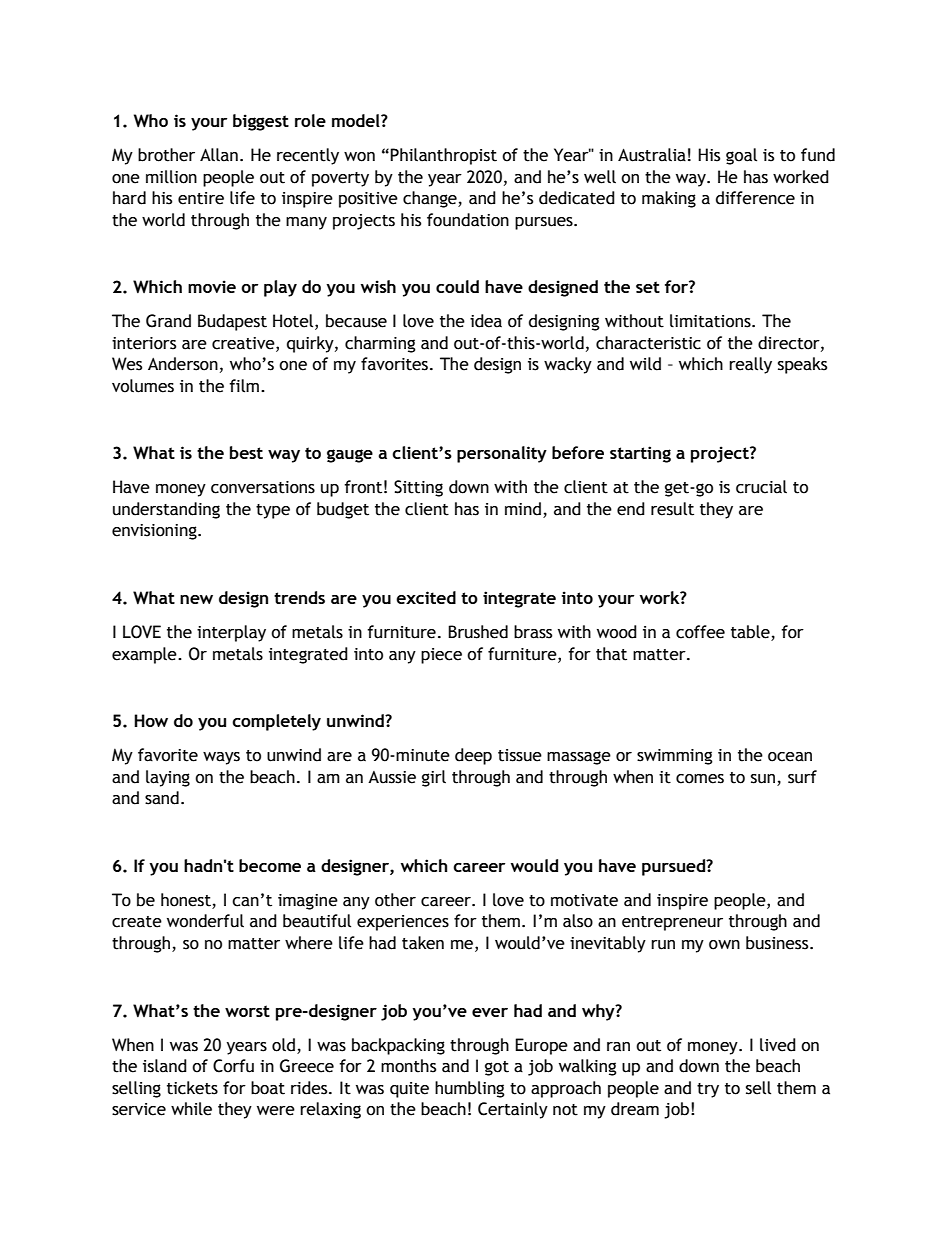 The height and width of the screenshot is (1233, 952). Describe the element at coordinates (192, 1088) in the screenshot. I see `tickets` at that location.
